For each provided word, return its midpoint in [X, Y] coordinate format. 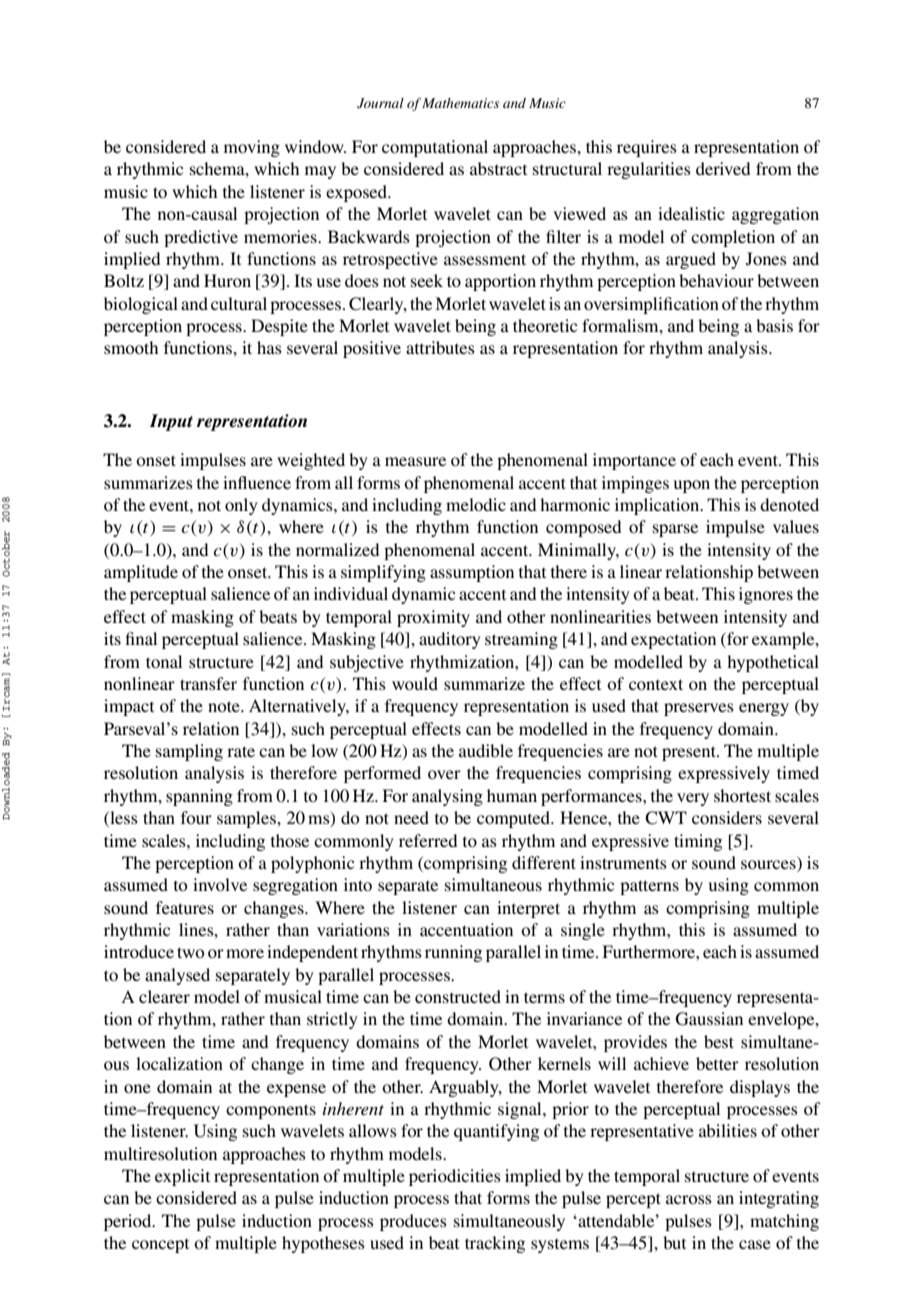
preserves [699, 709]
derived [723, 168]
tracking [495, 1244]
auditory [450, 640]
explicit [182, 1177]
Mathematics [460, 103]
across [689, 1199]
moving [252, 148]
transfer [208, 683]
